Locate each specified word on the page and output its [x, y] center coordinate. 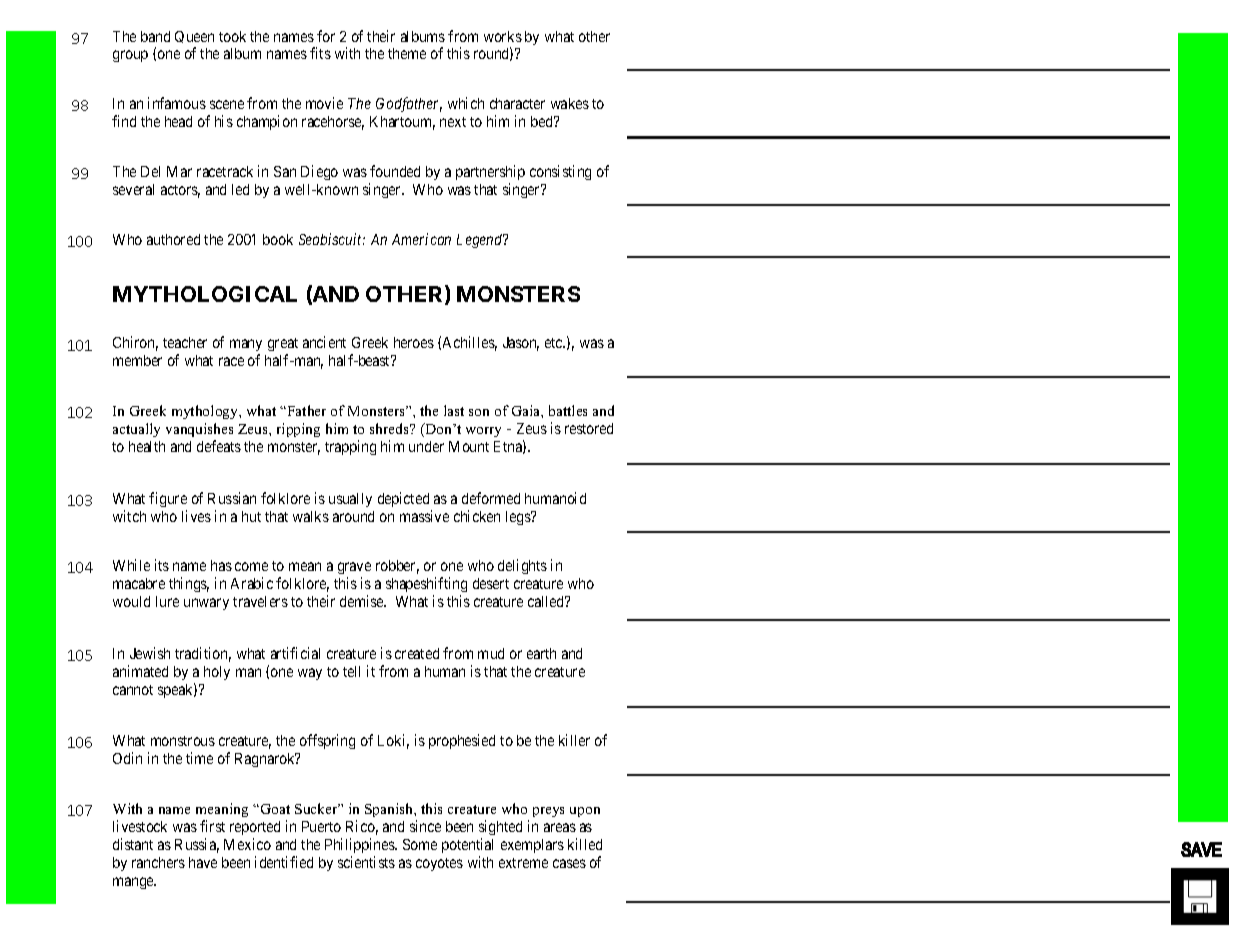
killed [585, 844]
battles [568, 410]
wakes [570, 103]
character [517, 103]
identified [284, 862]
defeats [219, 446]
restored [589, 428]
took [232, 36]
